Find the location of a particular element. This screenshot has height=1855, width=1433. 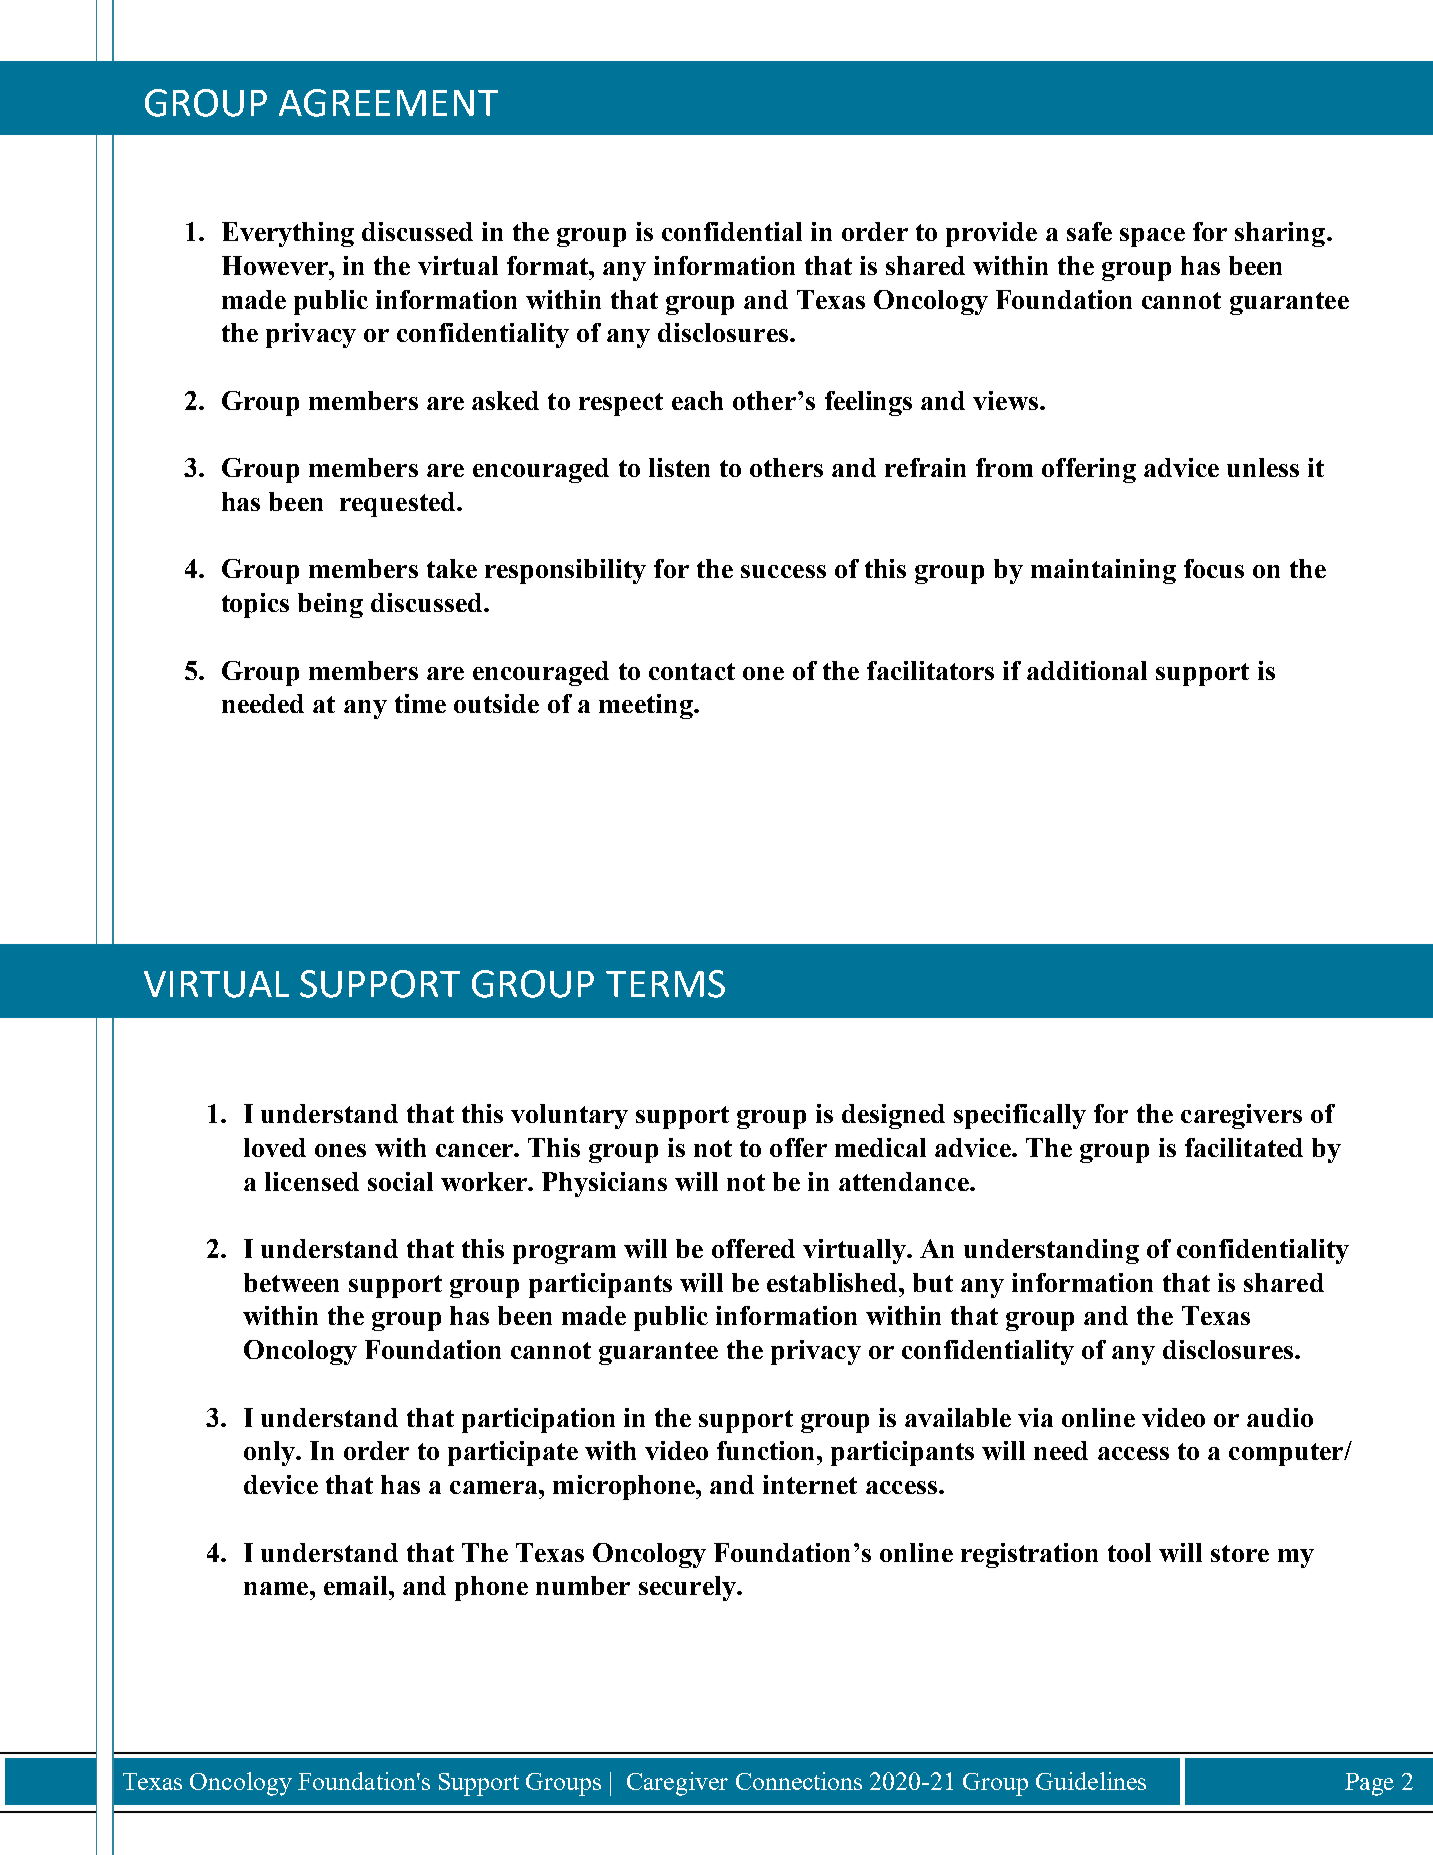

attendance is located at coordinates (905, 1181).
